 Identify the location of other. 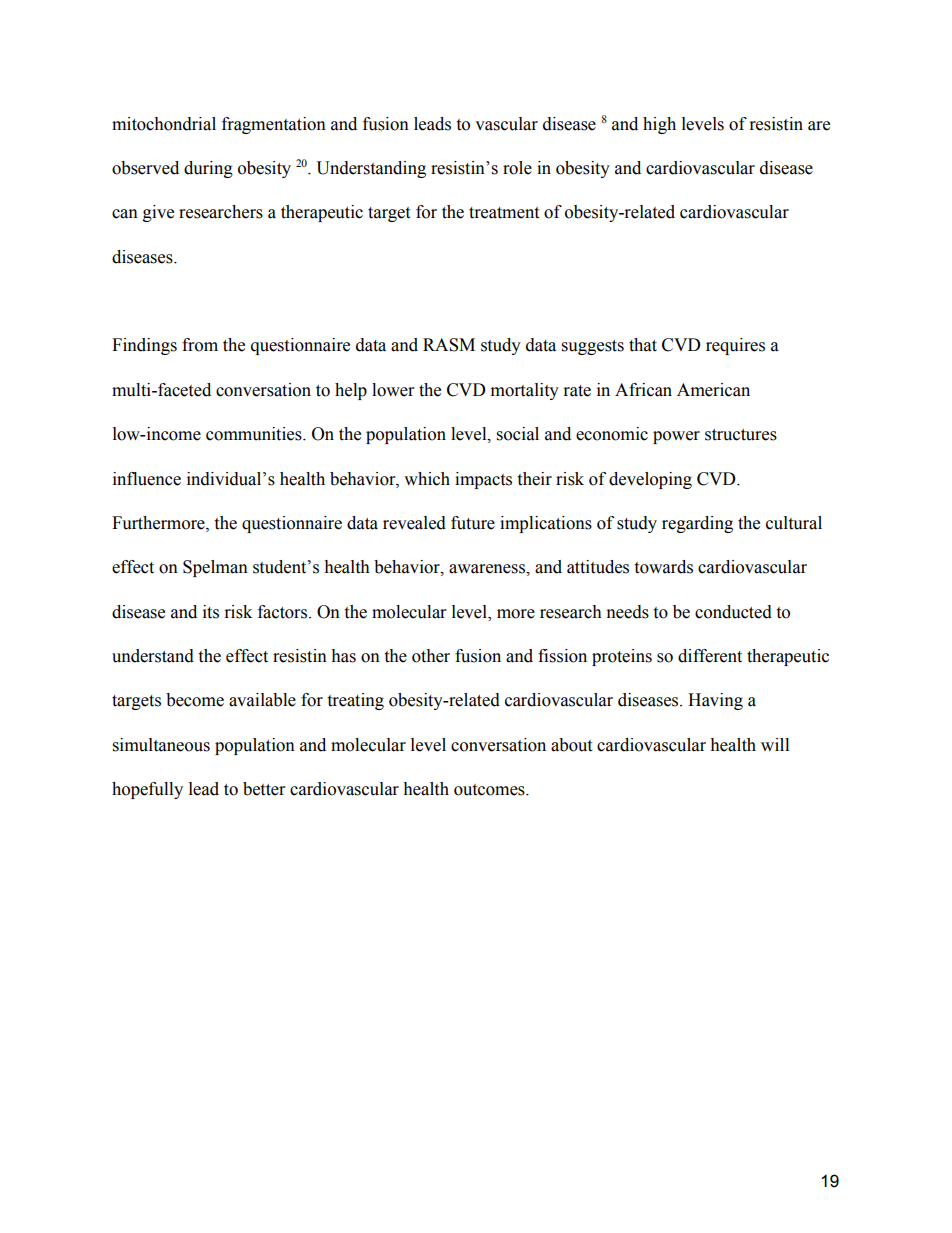
(431, 656).
